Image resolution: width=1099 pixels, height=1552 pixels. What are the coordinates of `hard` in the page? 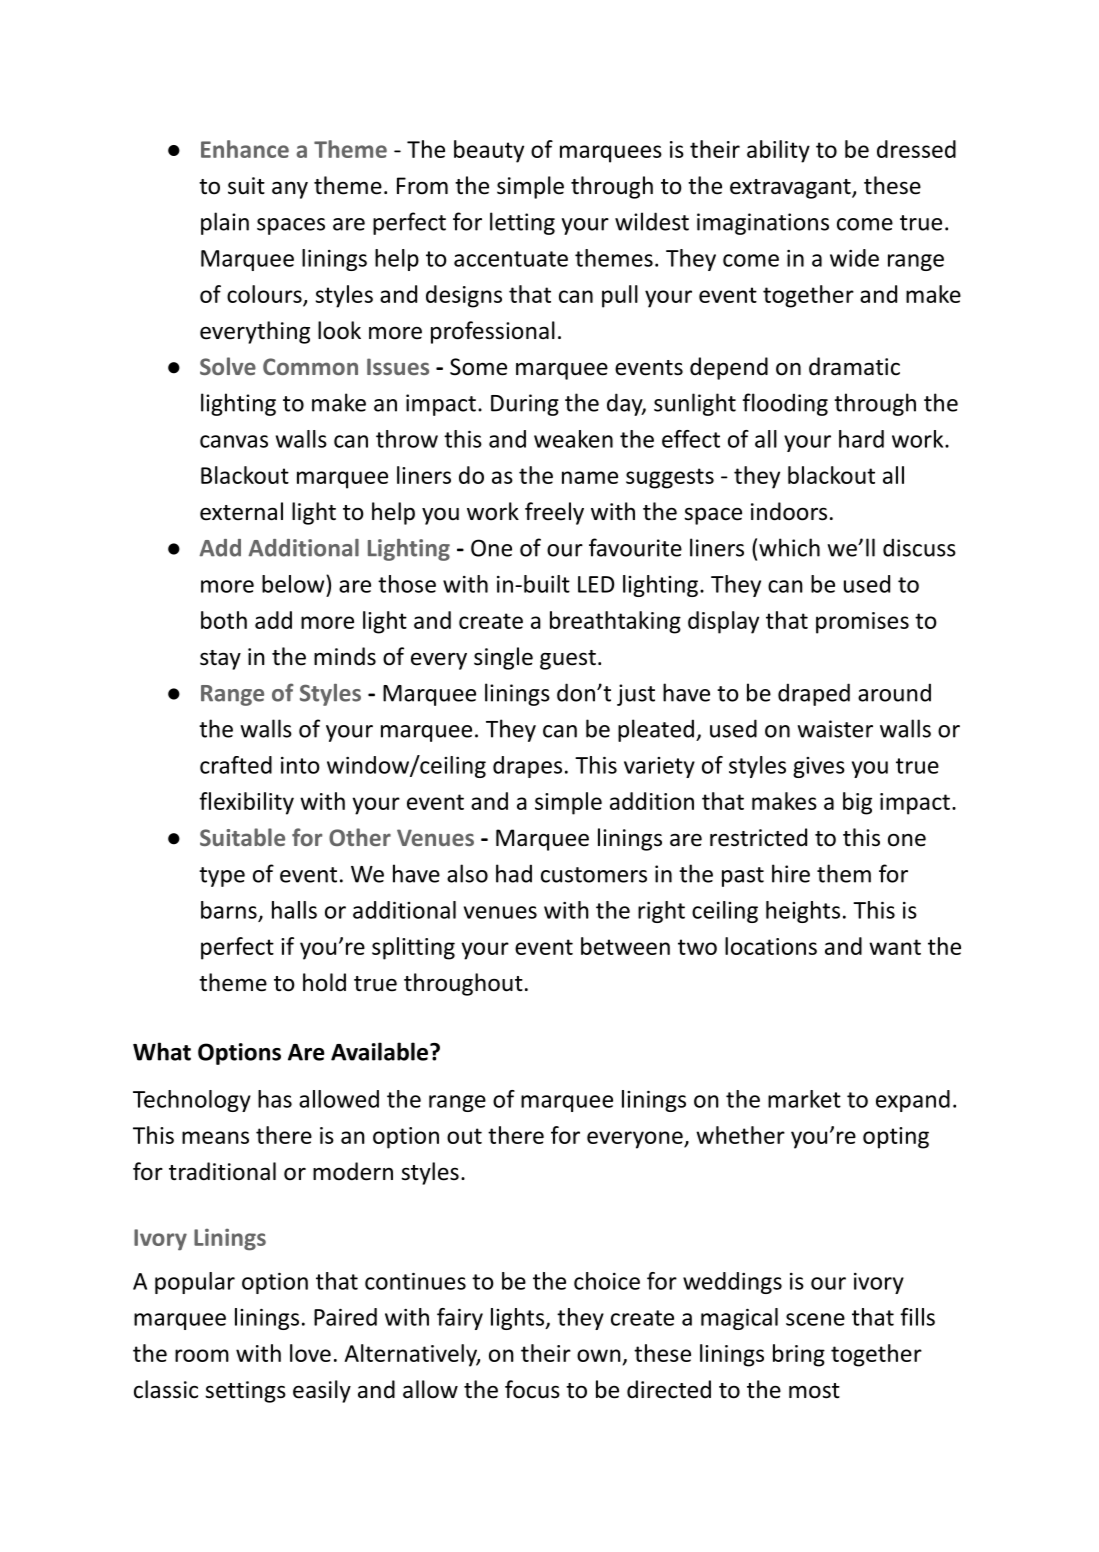 It's located at (861, 439).
